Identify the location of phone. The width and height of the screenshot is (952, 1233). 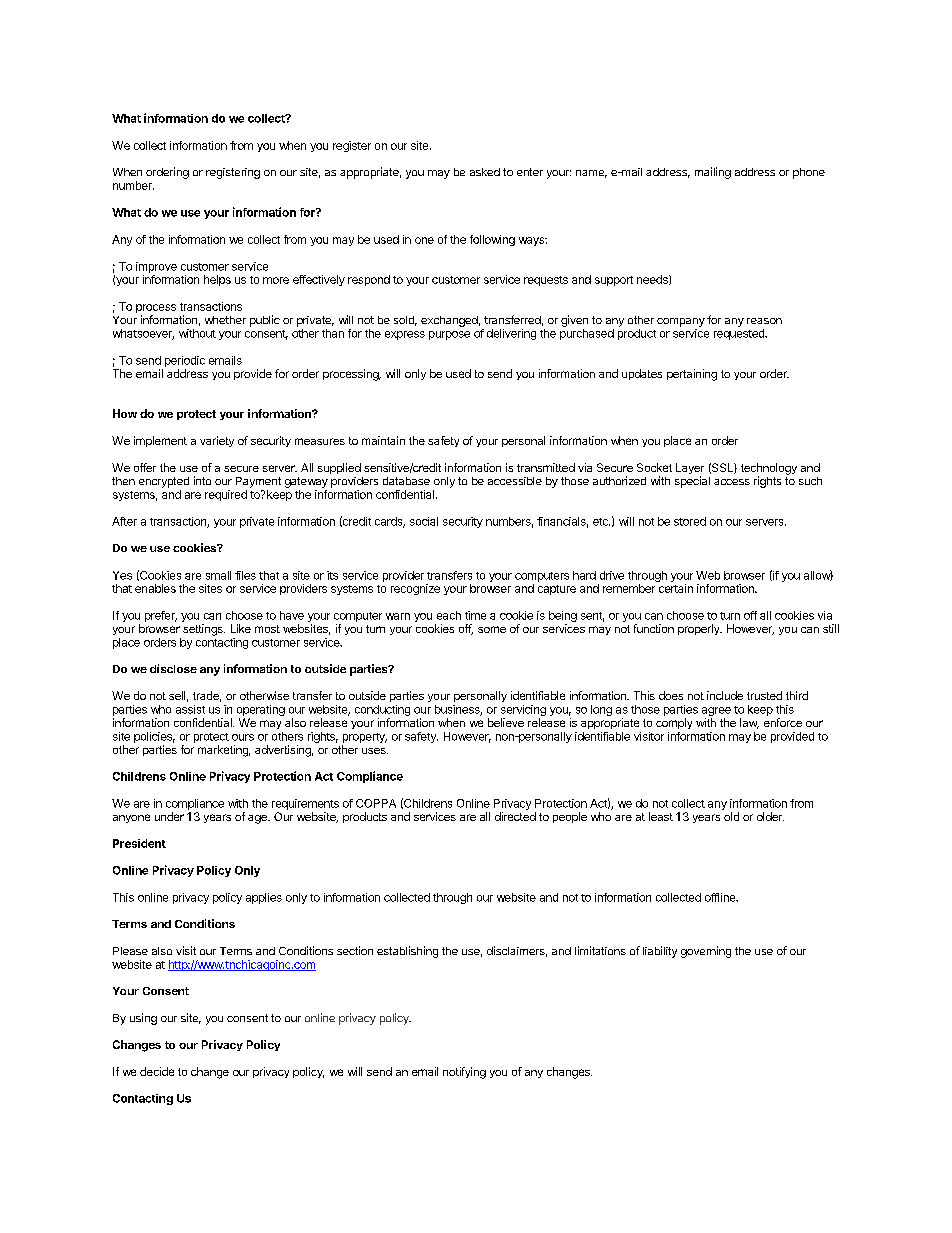
(809, 173).
